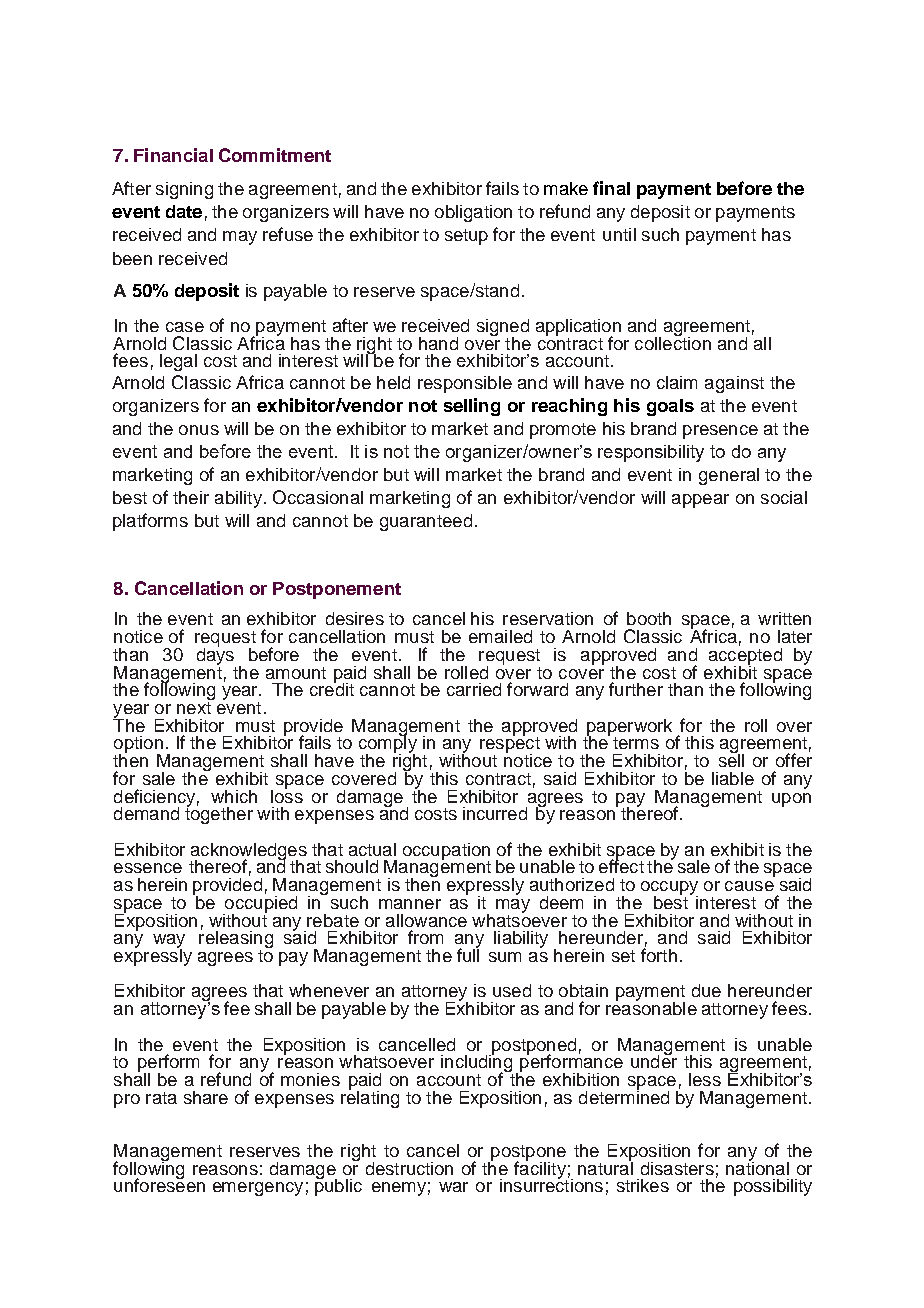  Describe the element at coordinates (745, 656) in the document. I see `accepted` at that location.
